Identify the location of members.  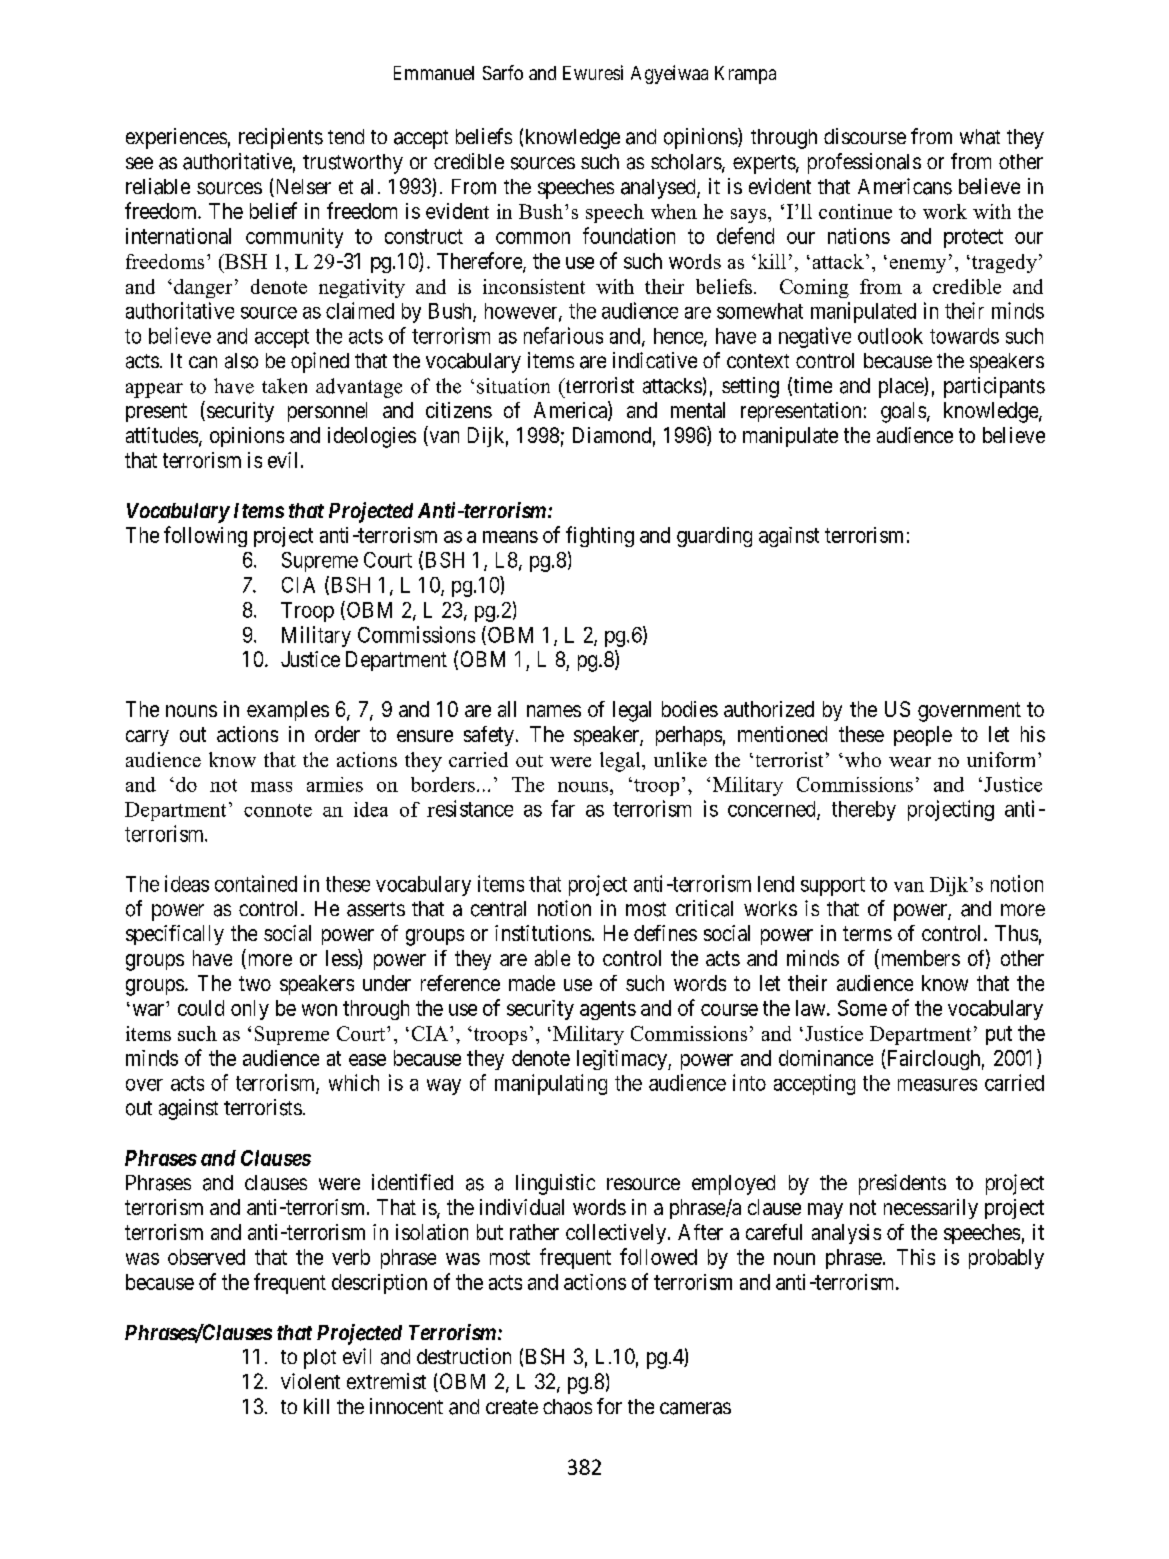
(919, 959).
